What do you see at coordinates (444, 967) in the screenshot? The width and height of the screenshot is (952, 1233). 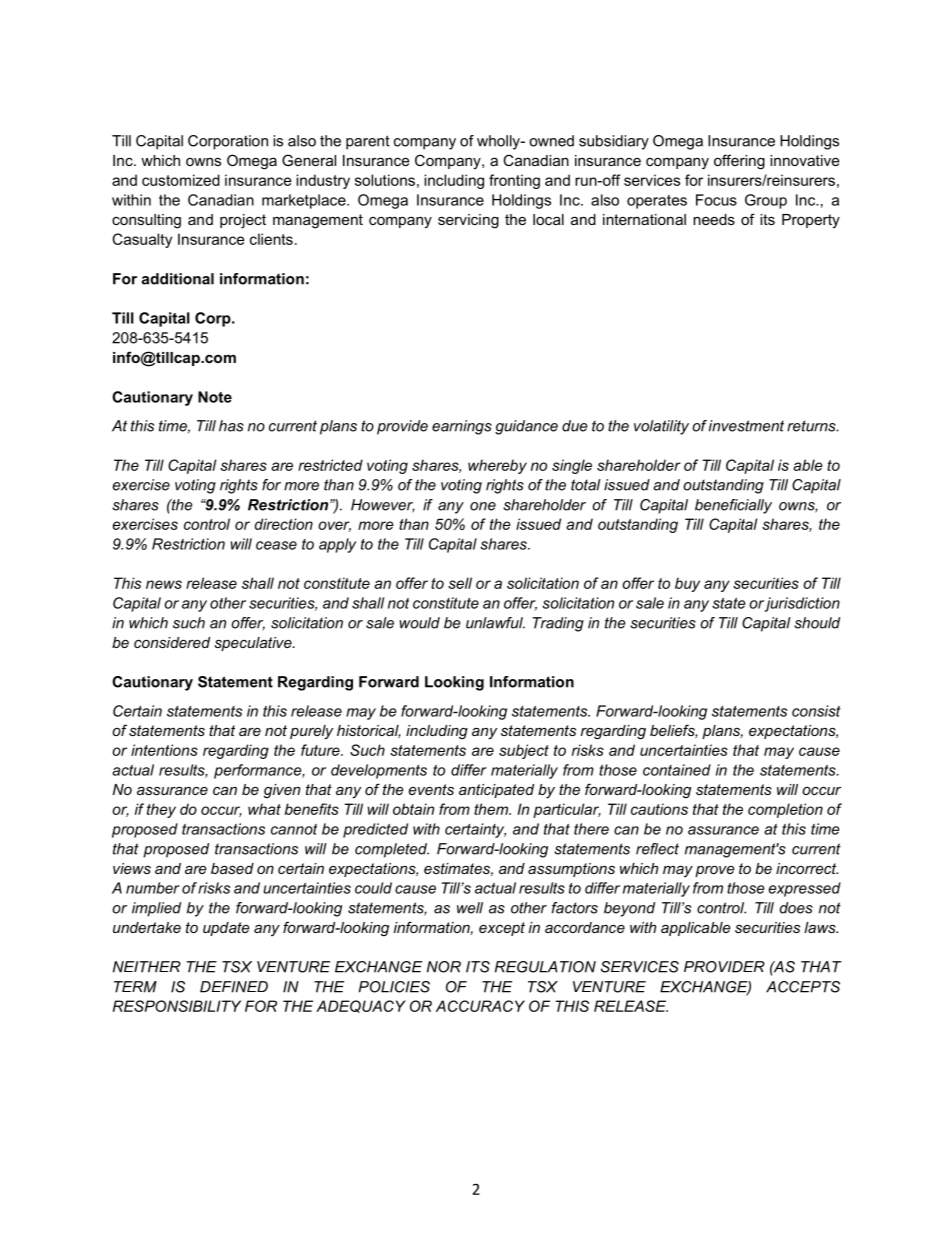 I see `NOR` at bounding box center [444, 967].
